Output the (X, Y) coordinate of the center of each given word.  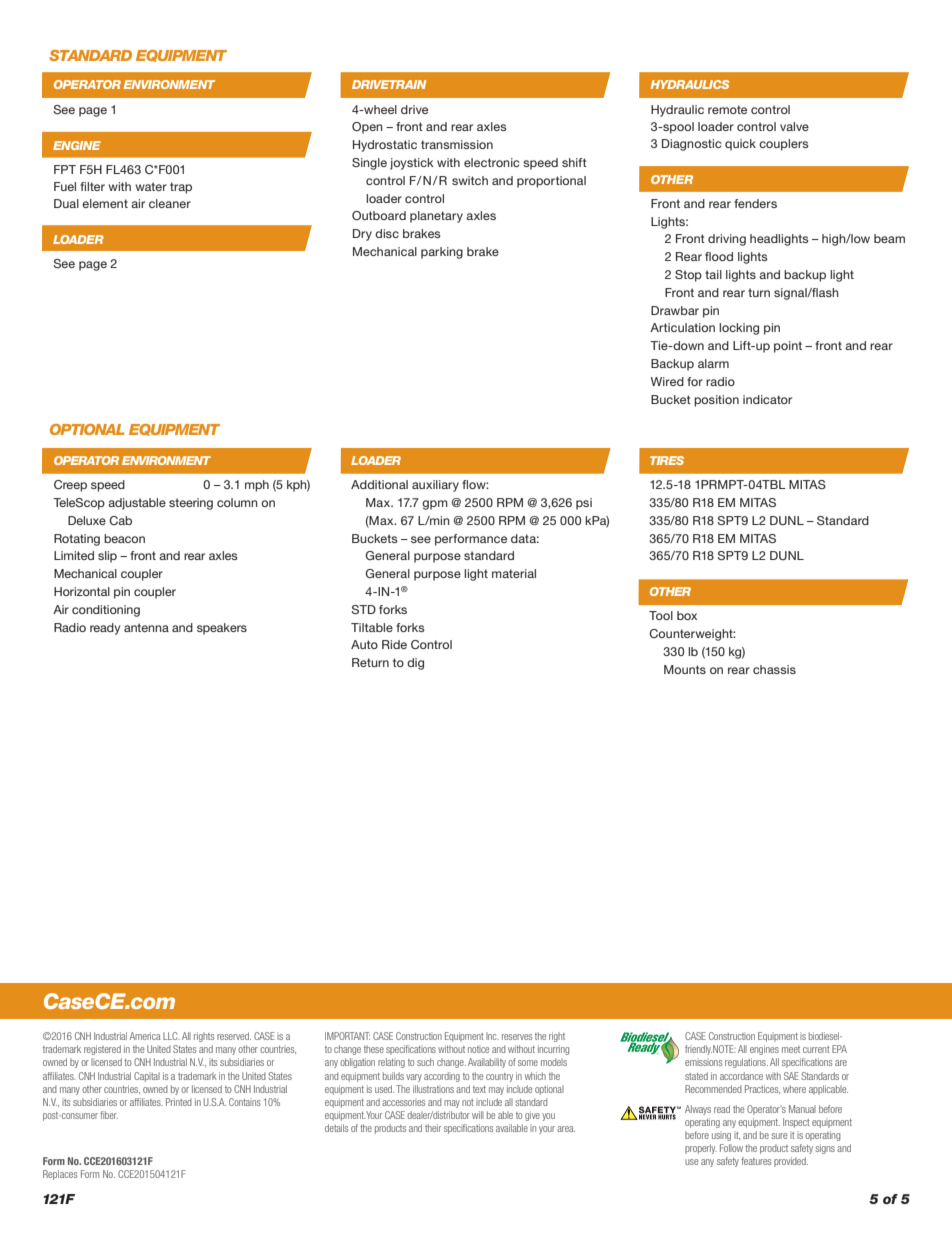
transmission (457, 144)
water (151, 186)
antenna (146, 627)
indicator (767, 399)
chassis (774, 669)
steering (191, 504)
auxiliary (435, 486)
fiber (109, 1115)
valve (794, 126)
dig (415, 664)
